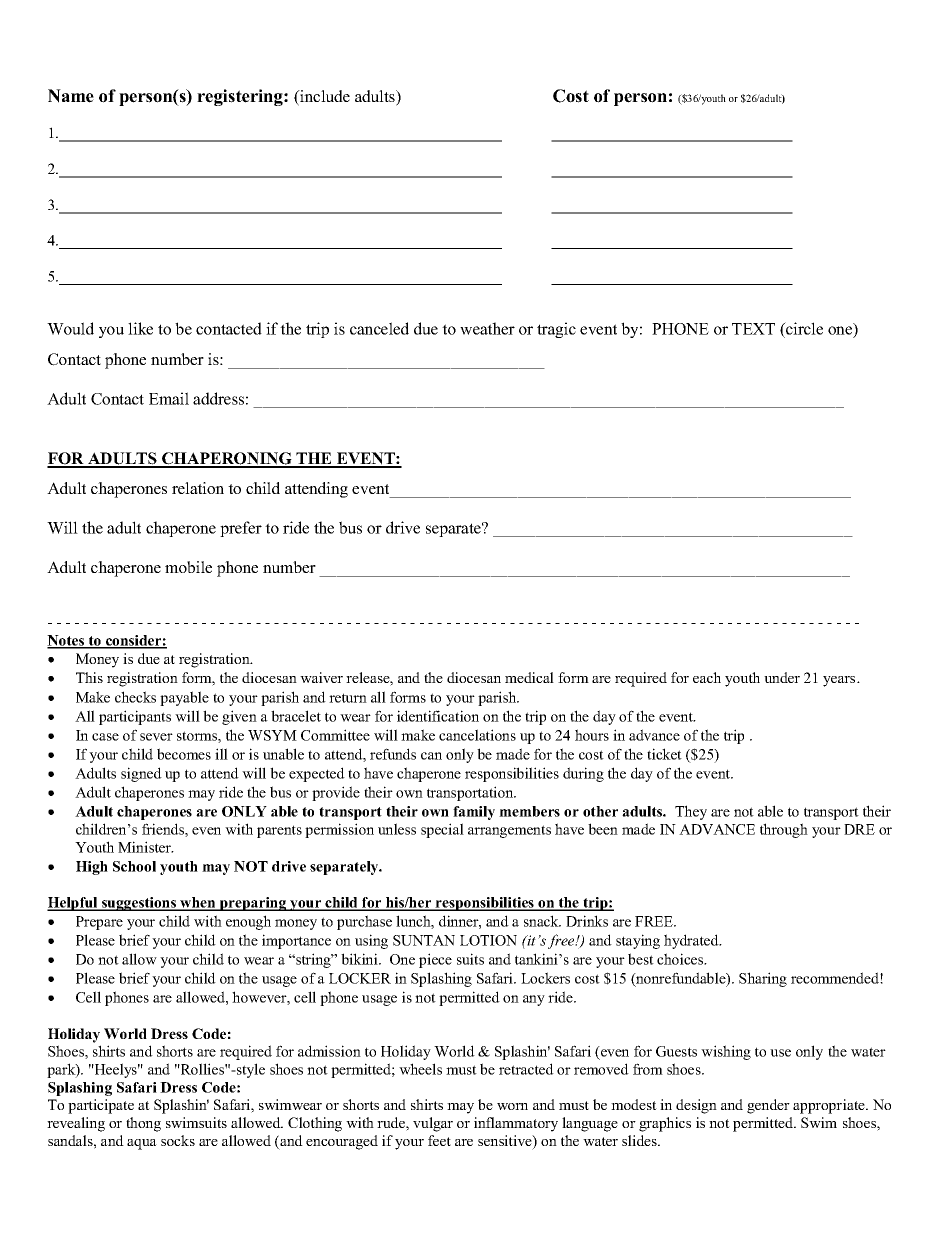 The height and width of the document is (1233, 952). I want to click on special, so click(442, 830).
